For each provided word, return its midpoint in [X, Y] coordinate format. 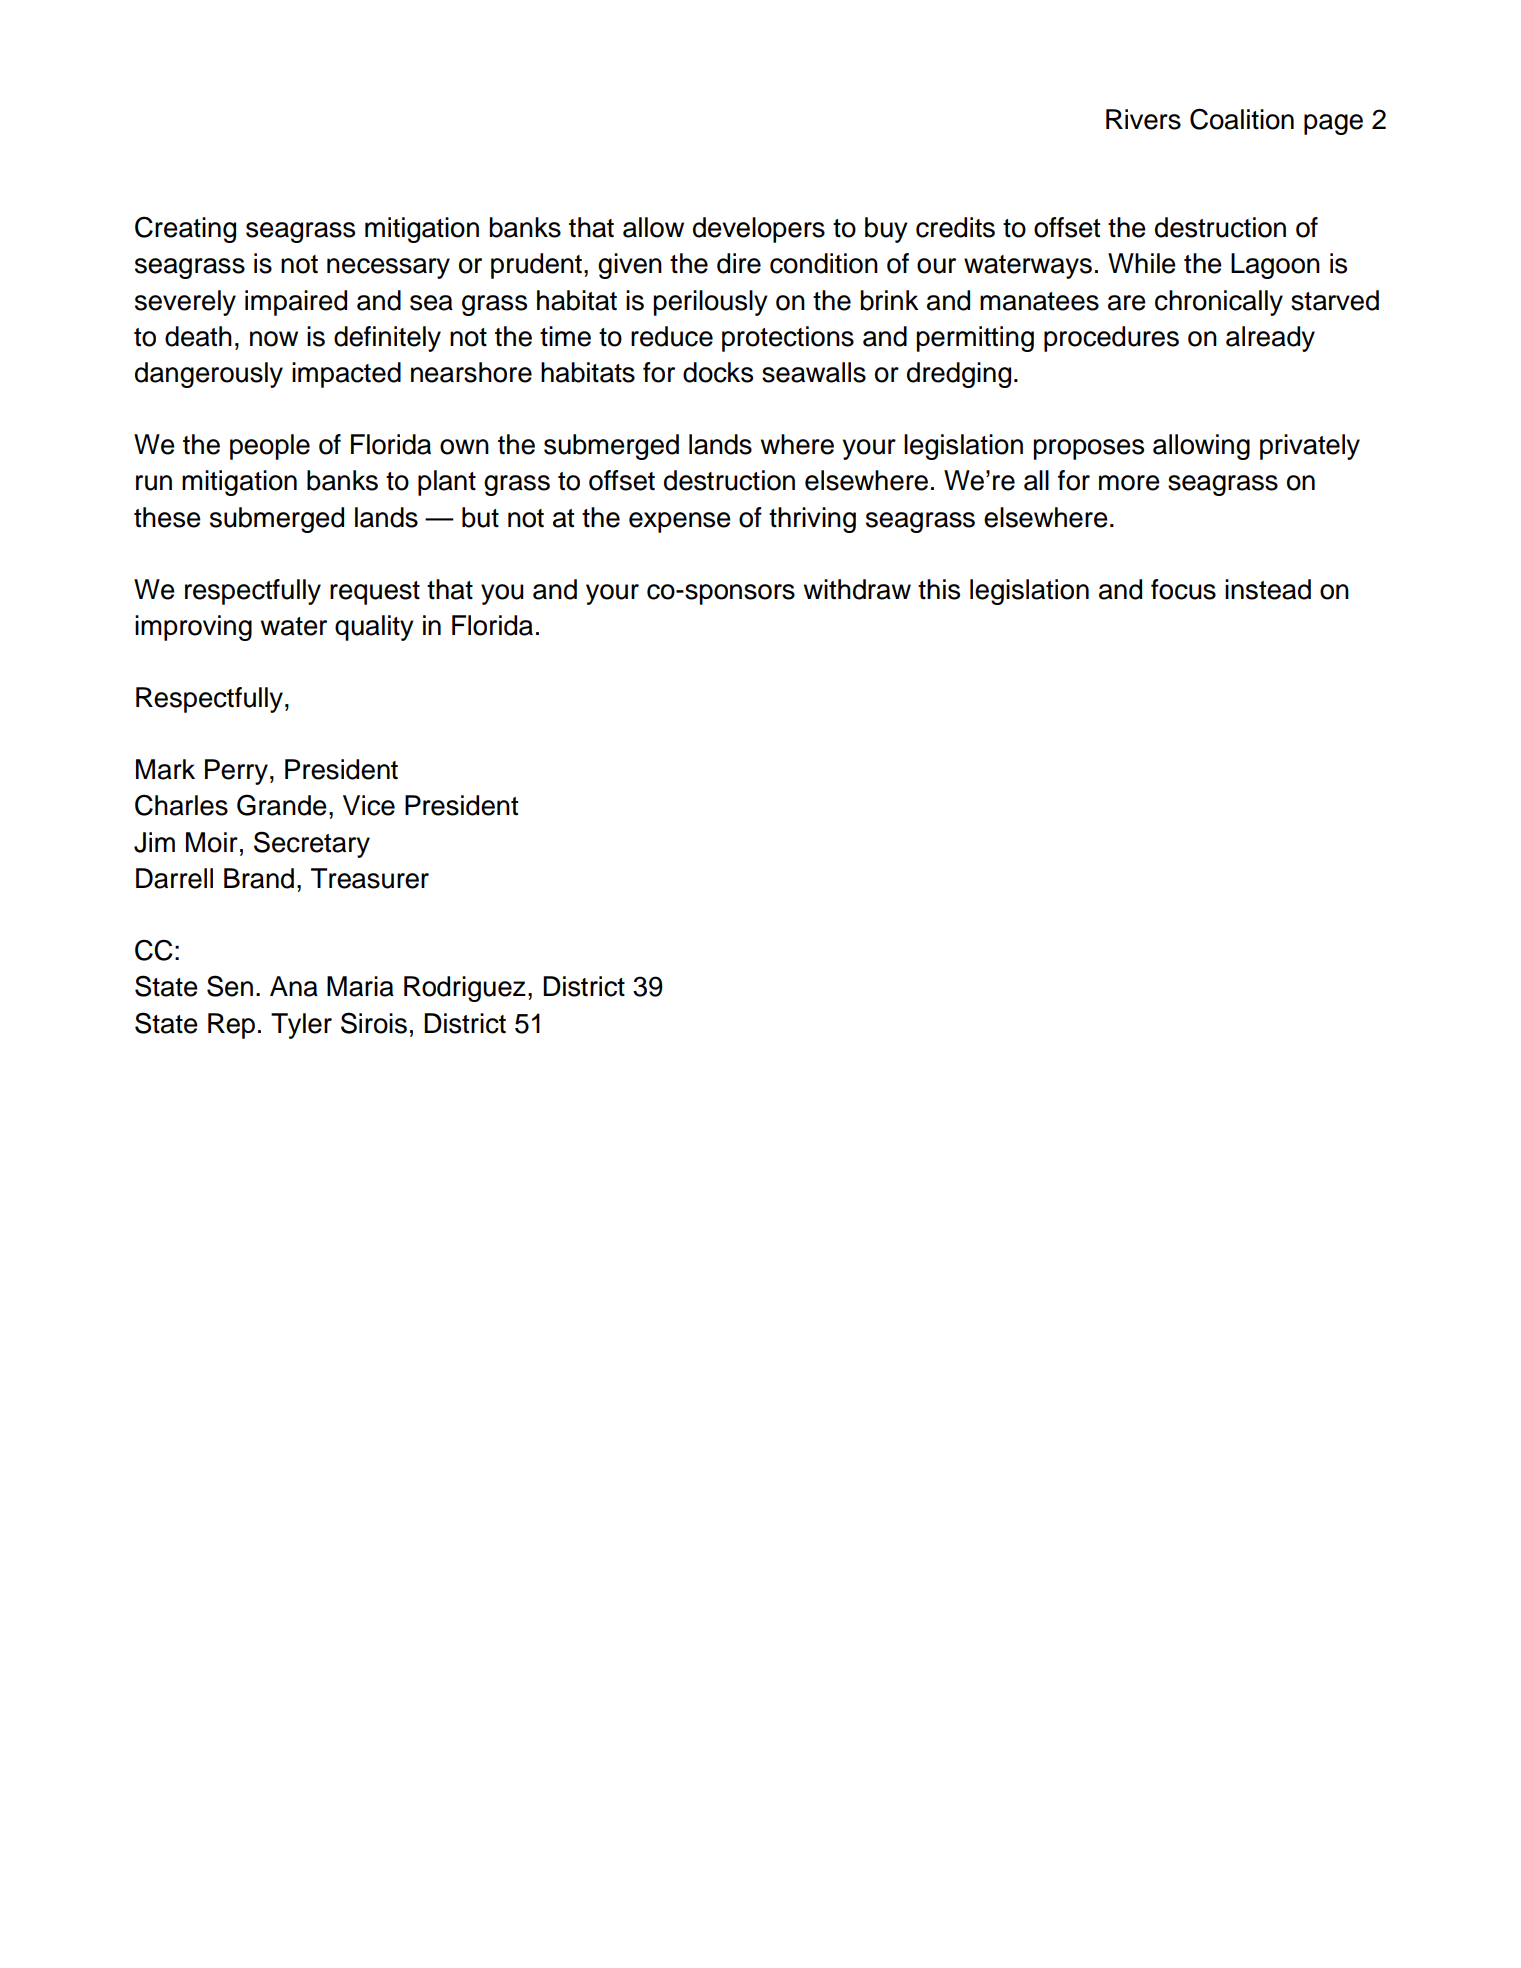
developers [759, 230]
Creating [185, 229]
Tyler [301, 1026]
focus [1183, 589]
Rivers [1143, 119]
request [375, 593]
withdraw [857, 589]
